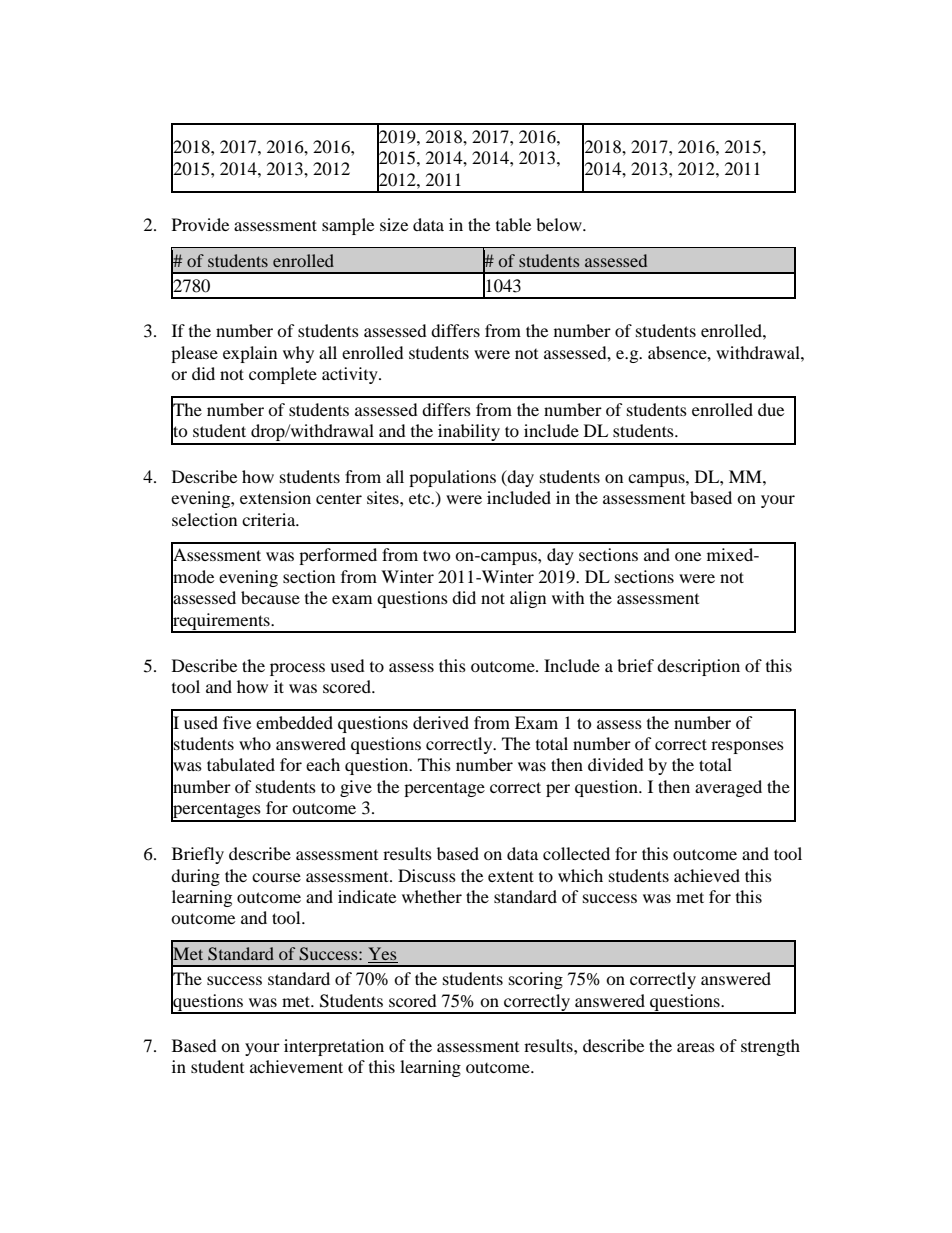  Describe the element at coordinates (513, 224) in the document. I see `table` at that location.
